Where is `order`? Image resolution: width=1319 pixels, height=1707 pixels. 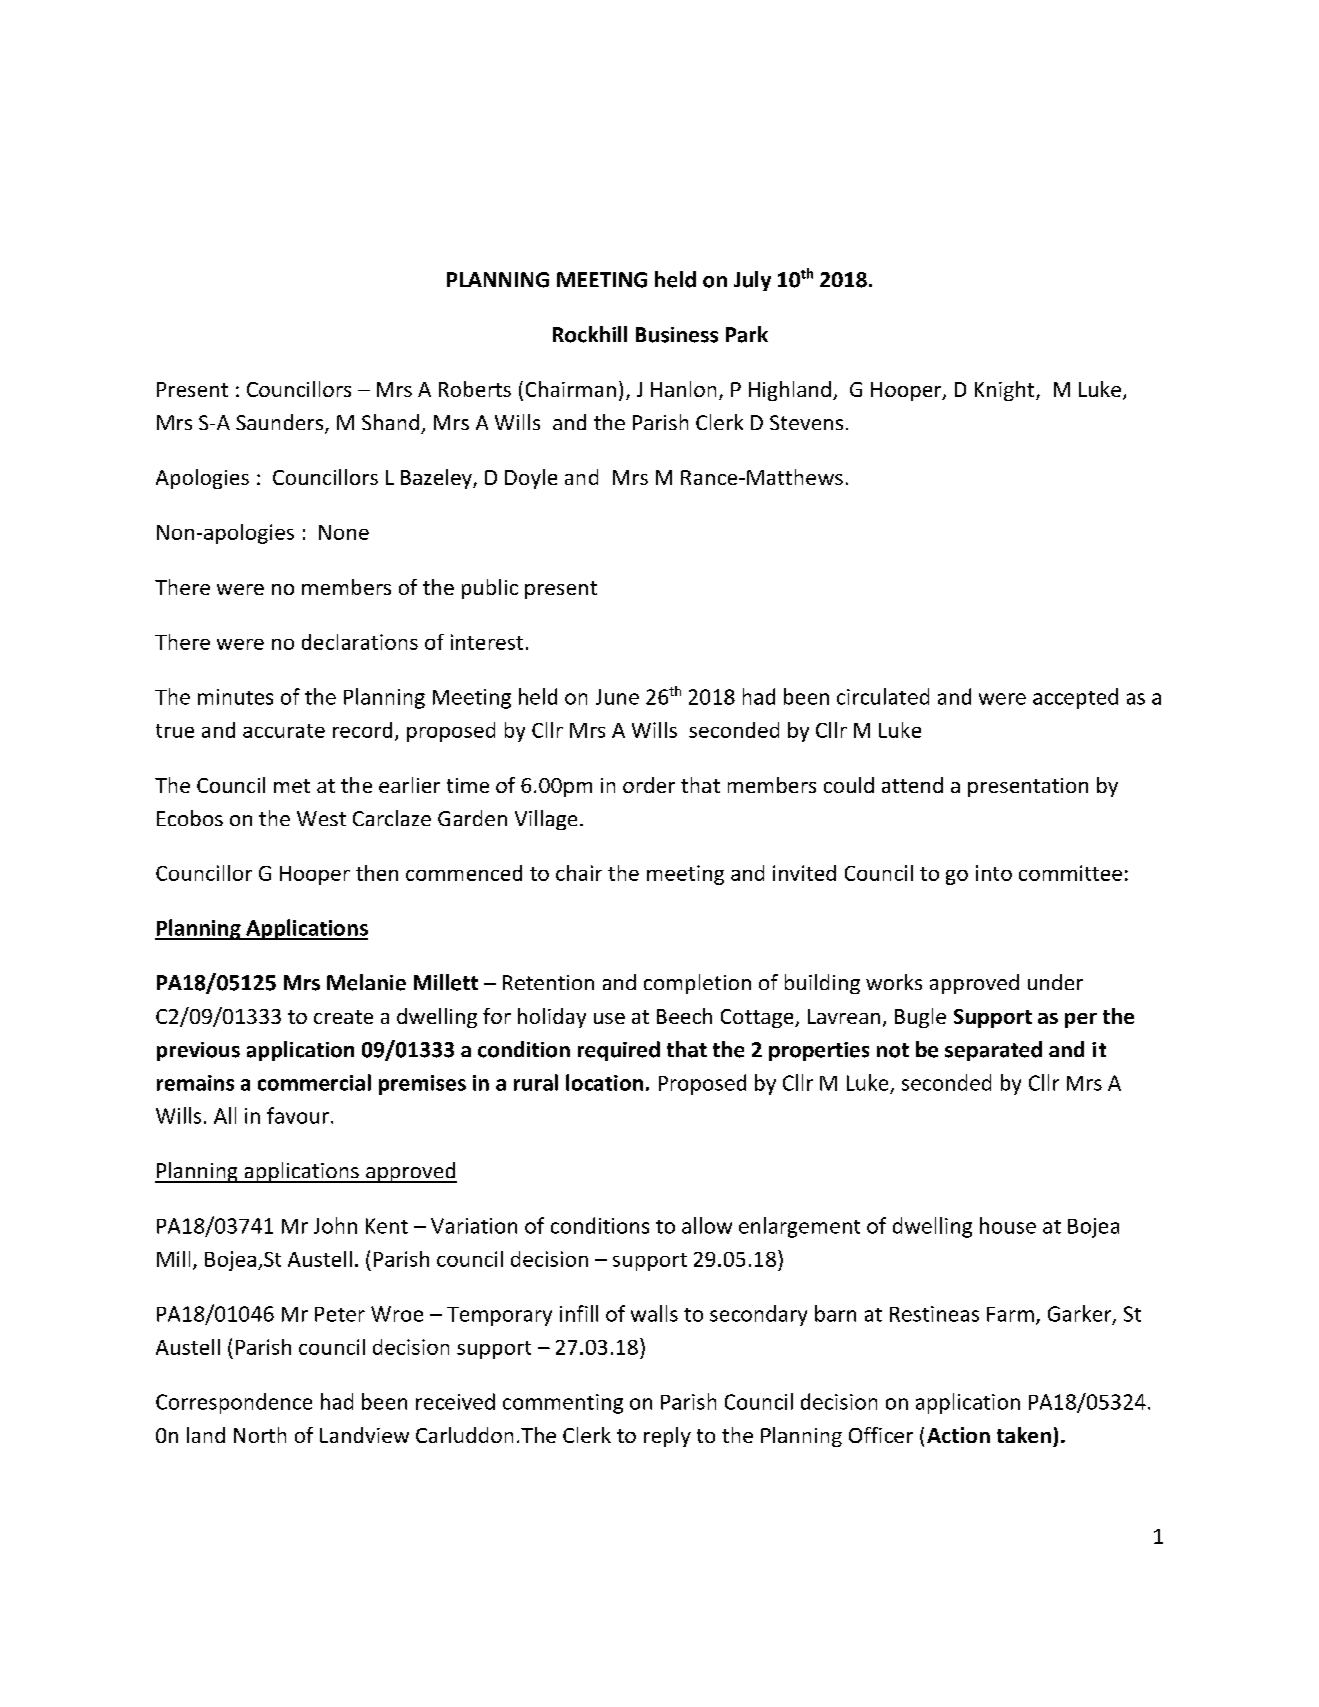
order is located at coordinates (649, 785).
